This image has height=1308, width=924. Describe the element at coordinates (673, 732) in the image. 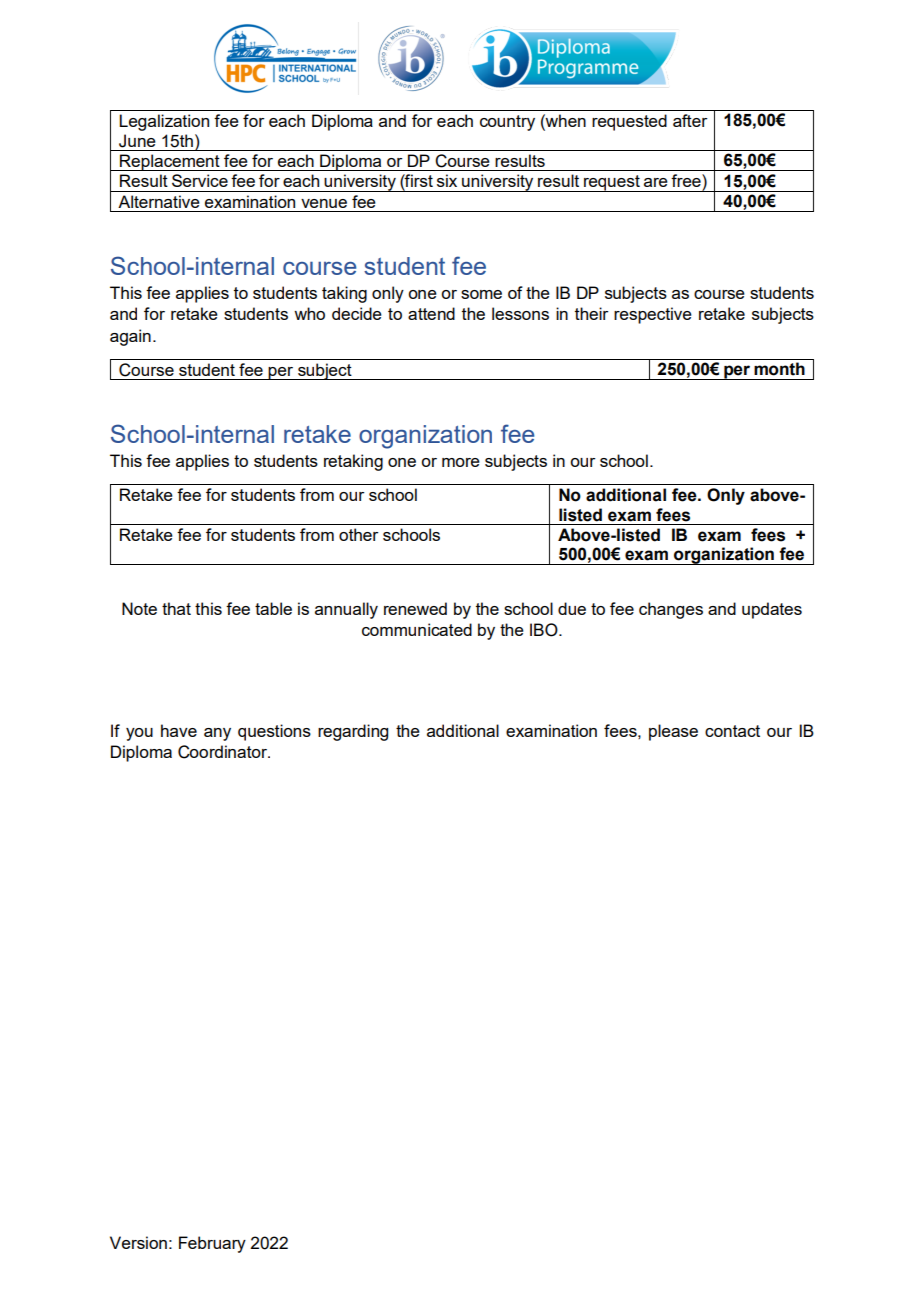

I see `please` at that location.
